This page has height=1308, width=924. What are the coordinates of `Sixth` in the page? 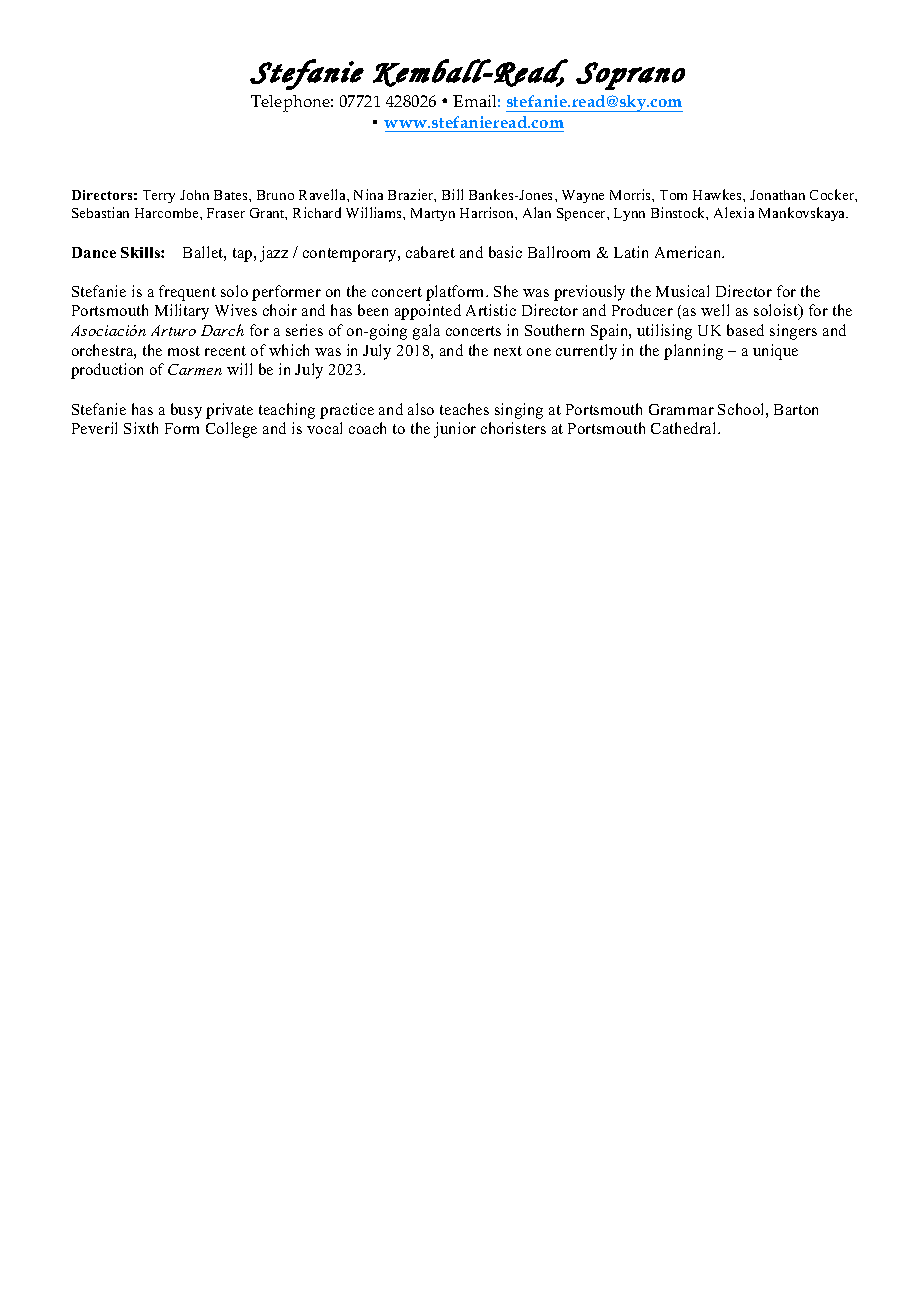 It's located at (141, 428).
